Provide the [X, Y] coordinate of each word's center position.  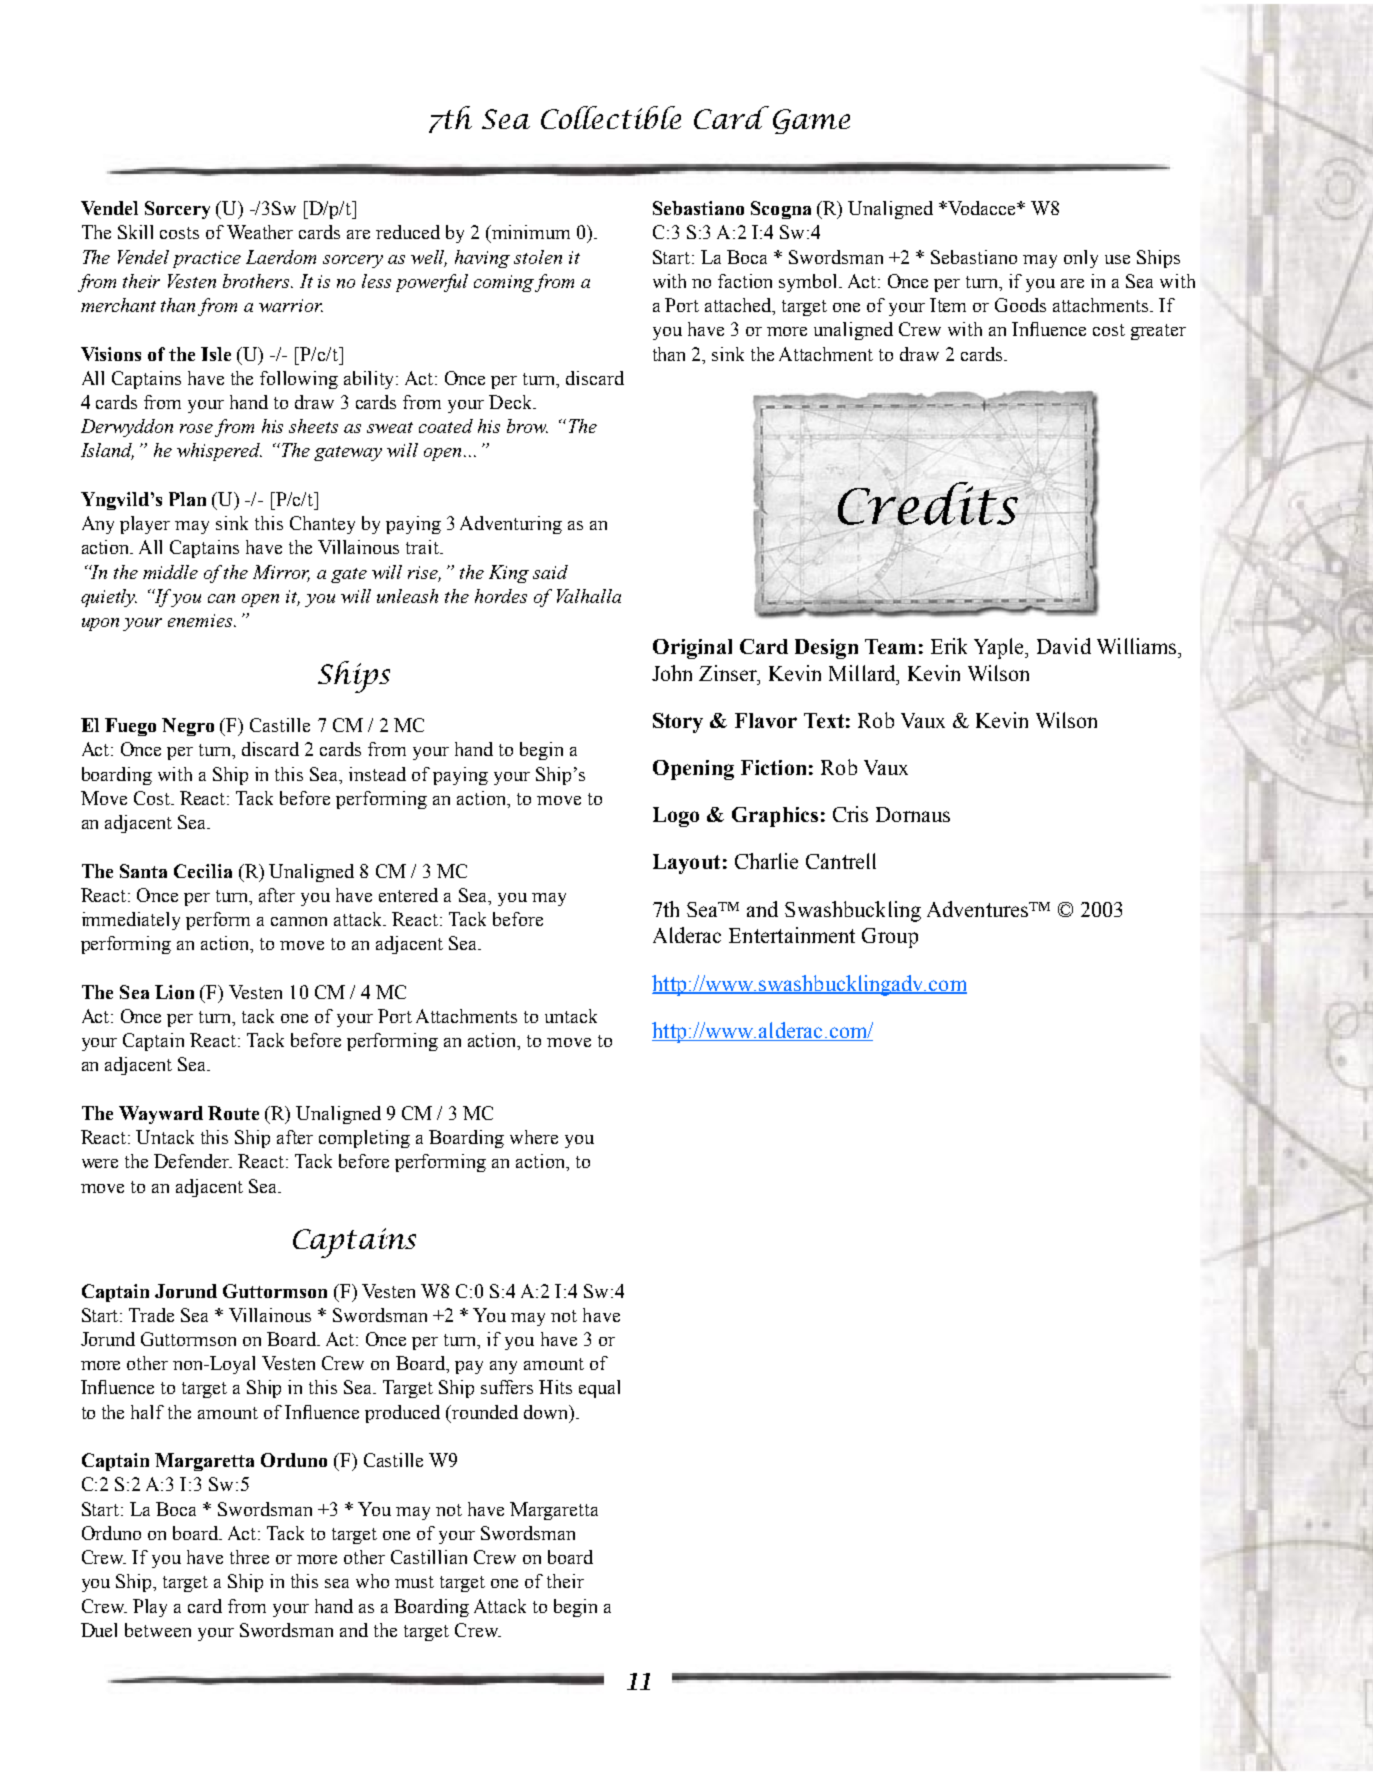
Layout [686, 864]
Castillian [429, 1557]
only [1081, 259]
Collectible [611, 117]
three [249, 1557]
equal [599, 1389]
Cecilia [203, 871]
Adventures [979, 909]
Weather [260, 232]
